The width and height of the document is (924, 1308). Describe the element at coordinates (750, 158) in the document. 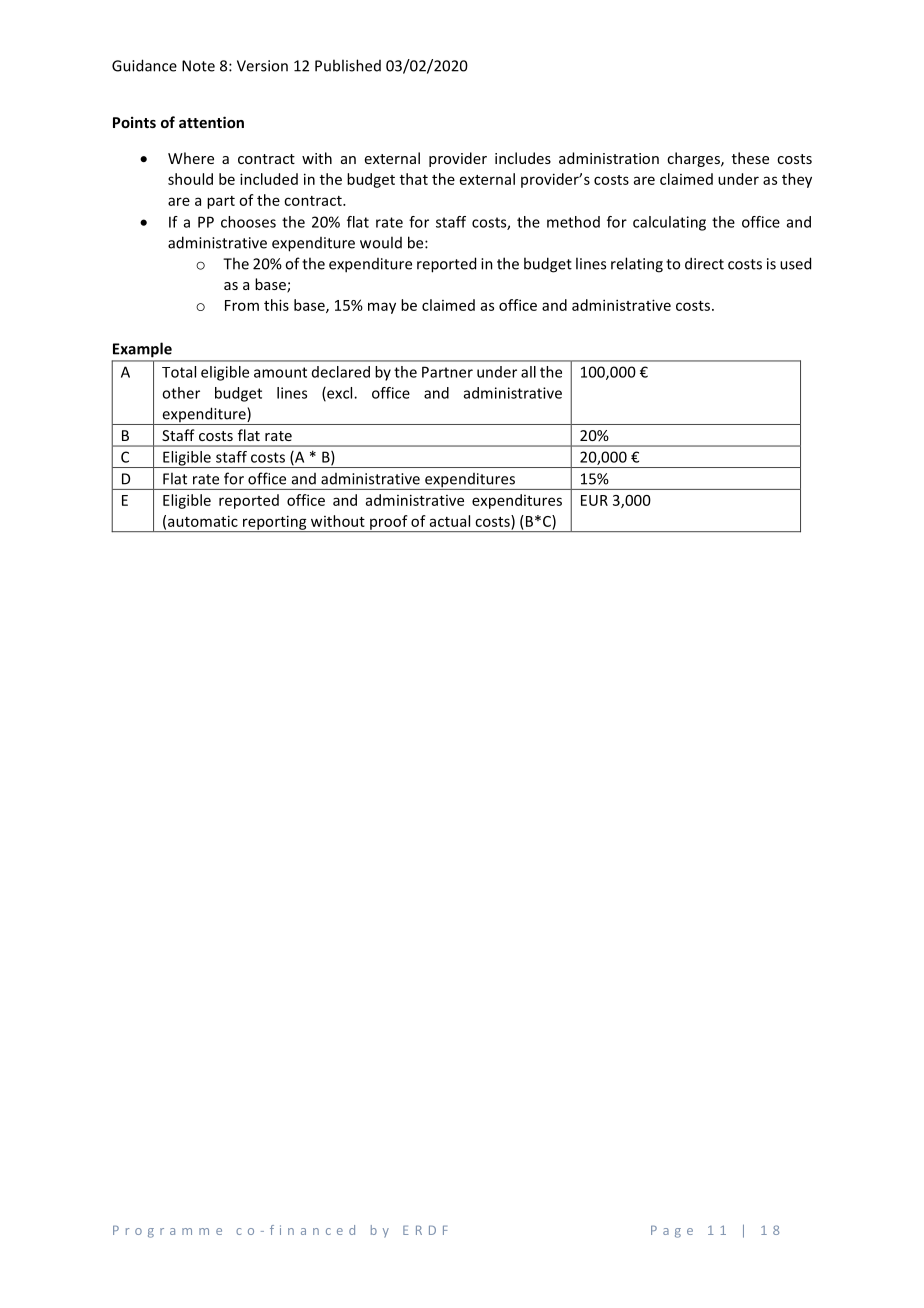

I see `these` at that location.
